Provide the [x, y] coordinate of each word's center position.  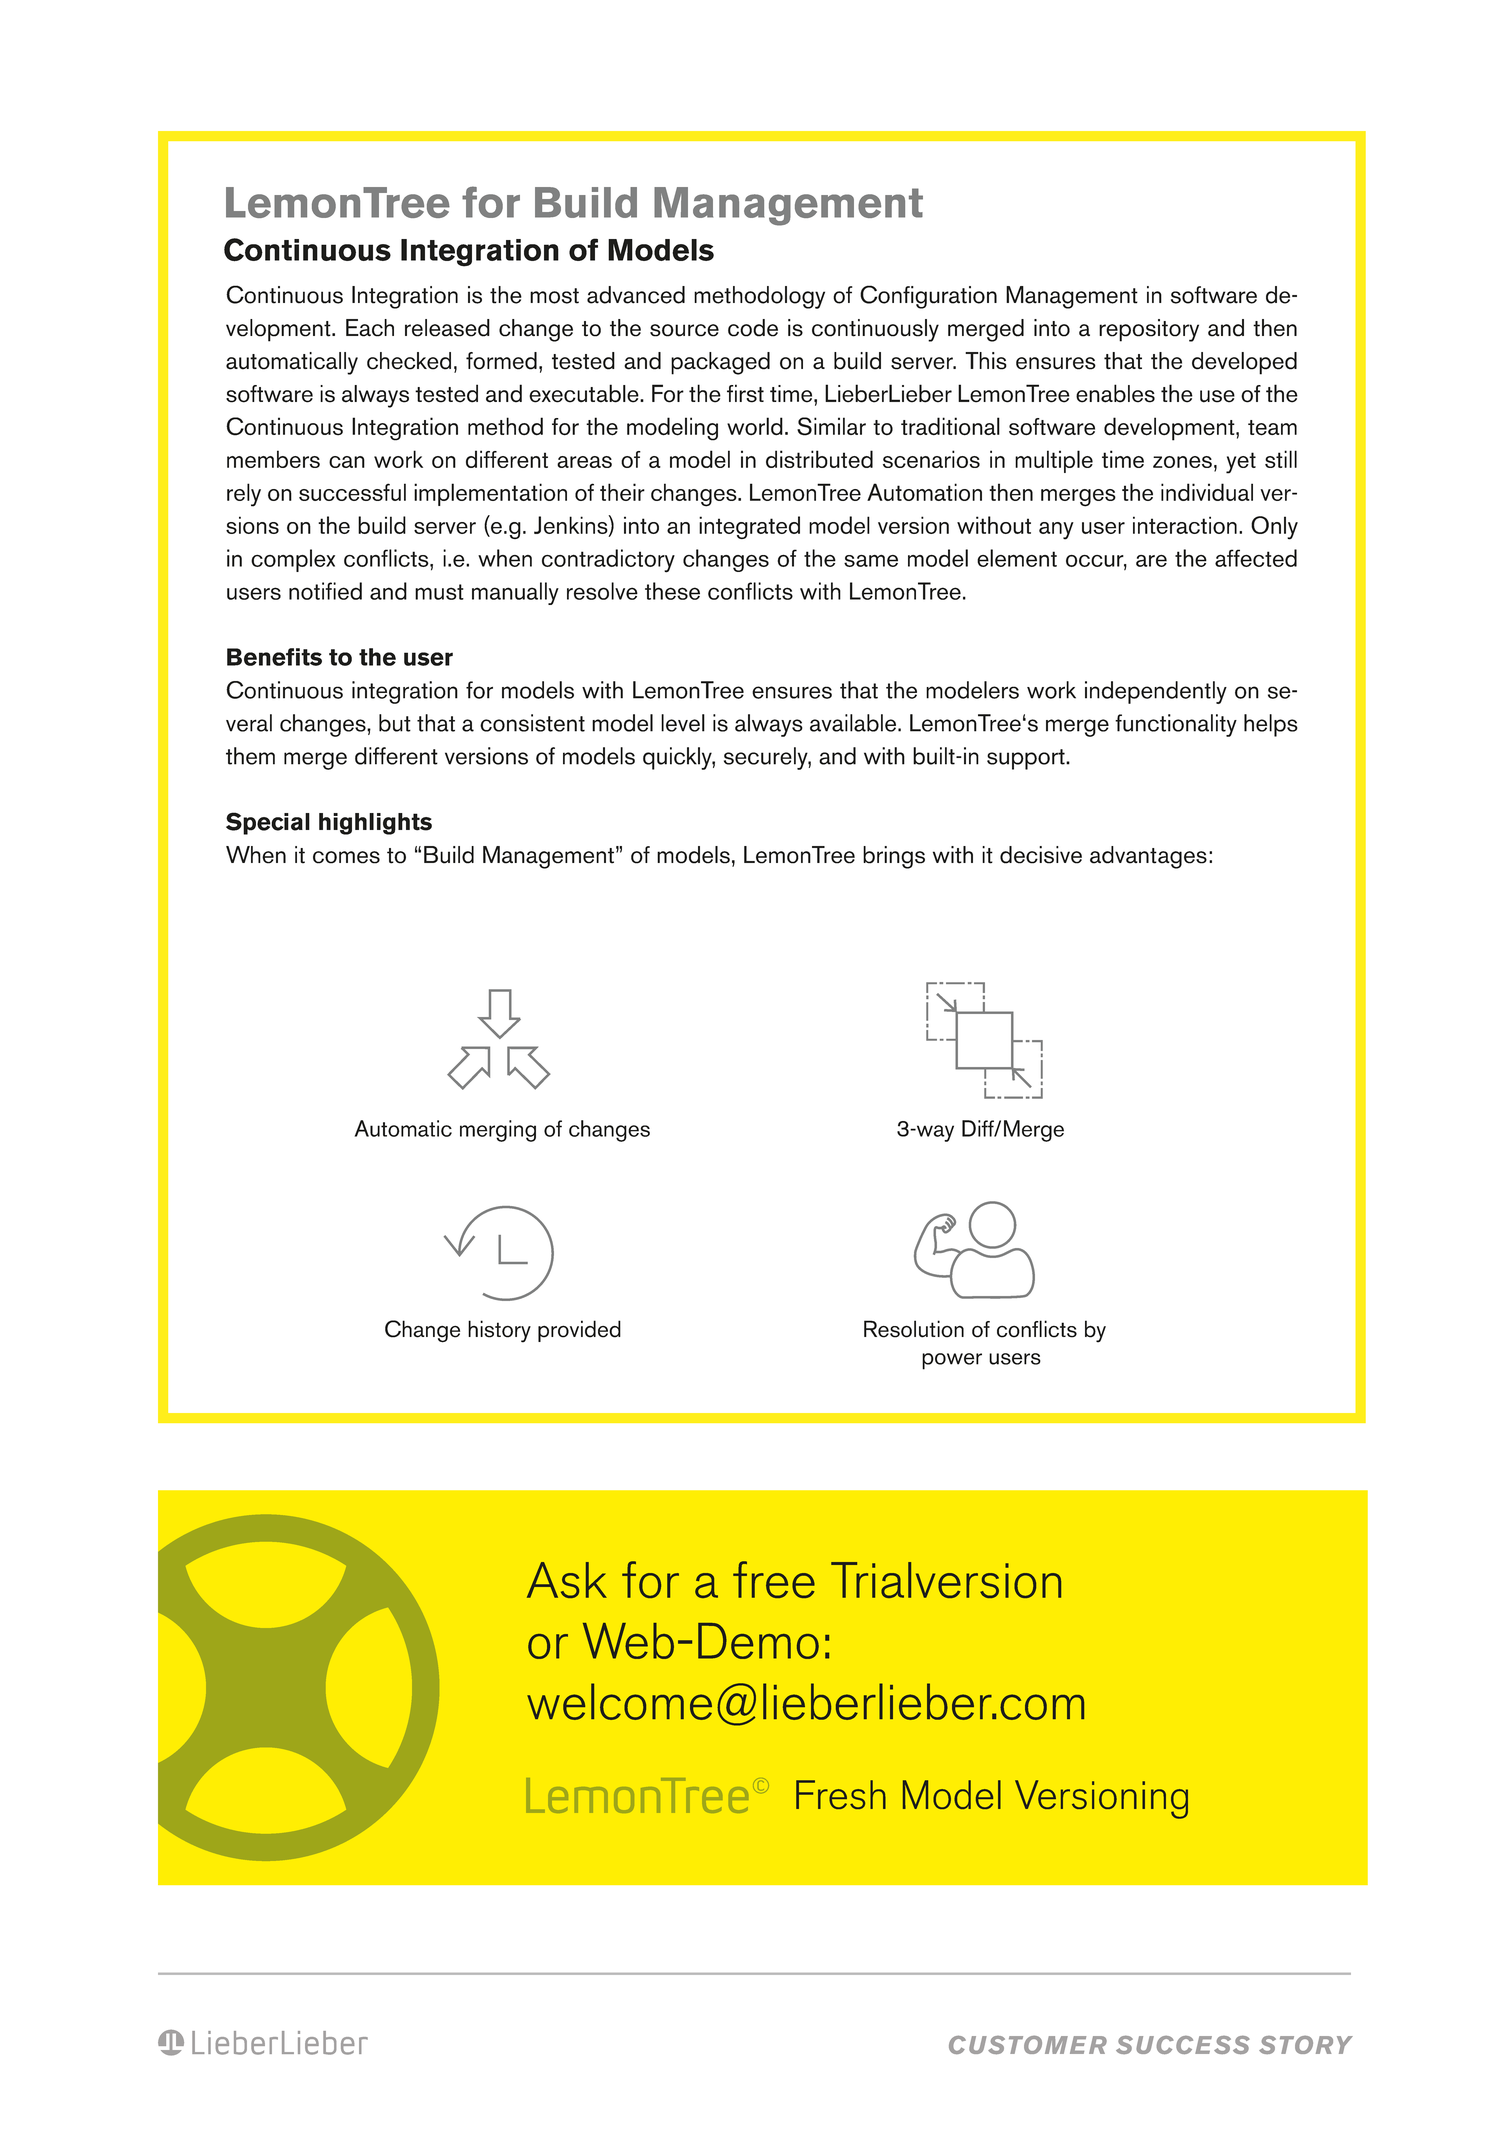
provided [579, 1331]
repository [1149, 330]
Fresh [841, 1794]
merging [498, 1131]
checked [409, 361]
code [753, 328]
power [952, 1361]
